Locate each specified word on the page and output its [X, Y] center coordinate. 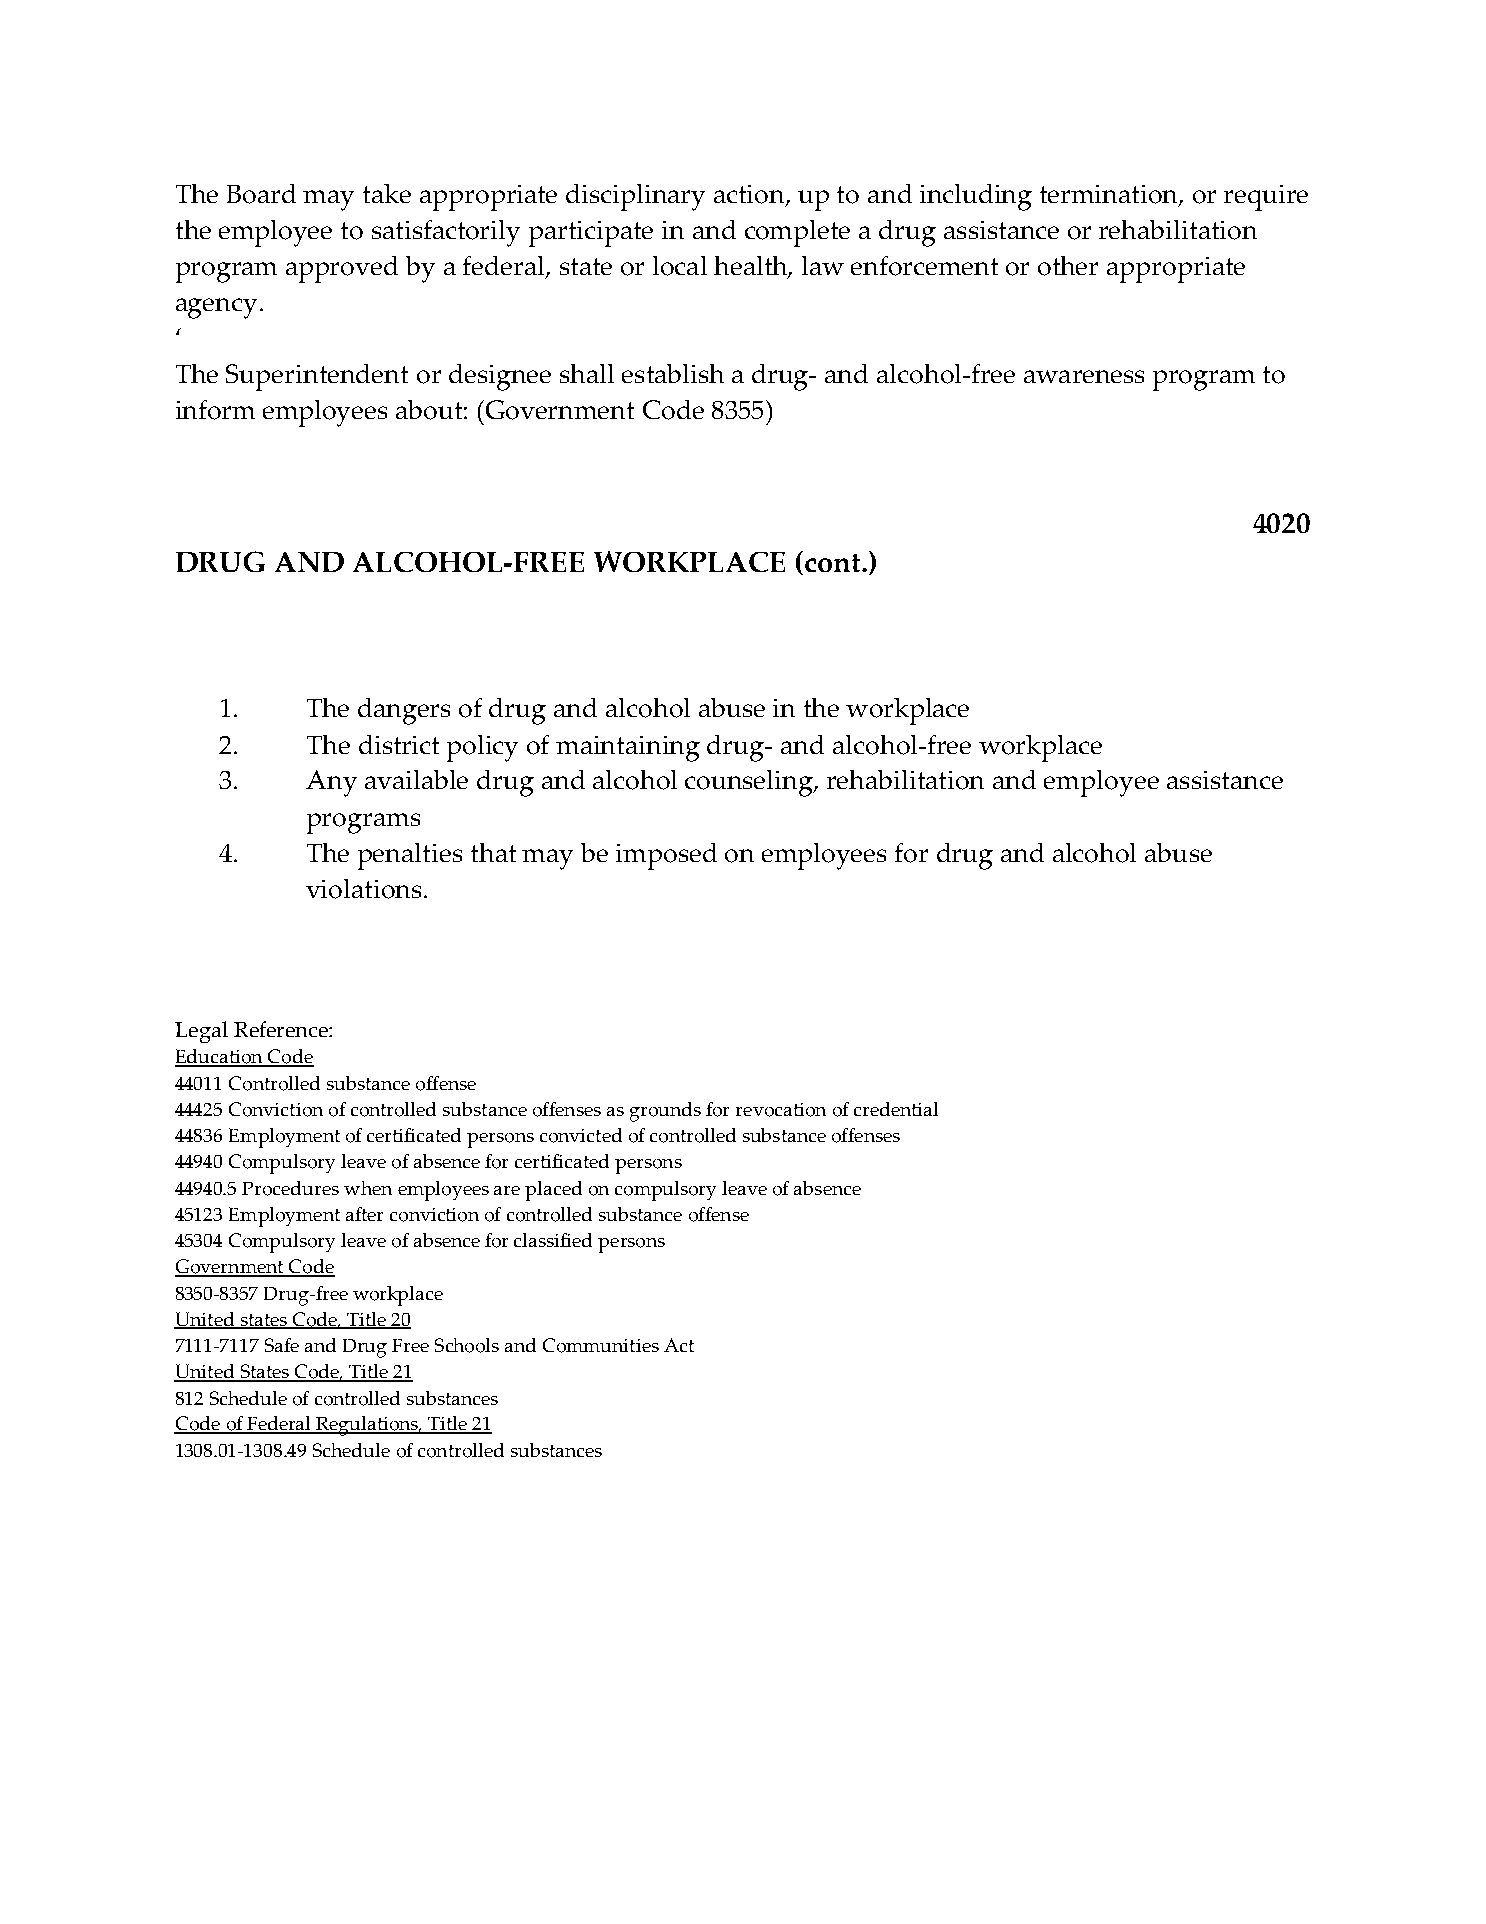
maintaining [628, 749]
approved [342, 269]
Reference [282, 1029]
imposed [666, 856]
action [750, 195]
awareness [1084, 376]
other [1068, 266]
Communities [601, 1345]
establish [673, 373]
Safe [282, 1345]
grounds [665, 1112]
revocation [781, 1110]
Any [331, 783]
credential [896, 1109]
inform [215, 410]
